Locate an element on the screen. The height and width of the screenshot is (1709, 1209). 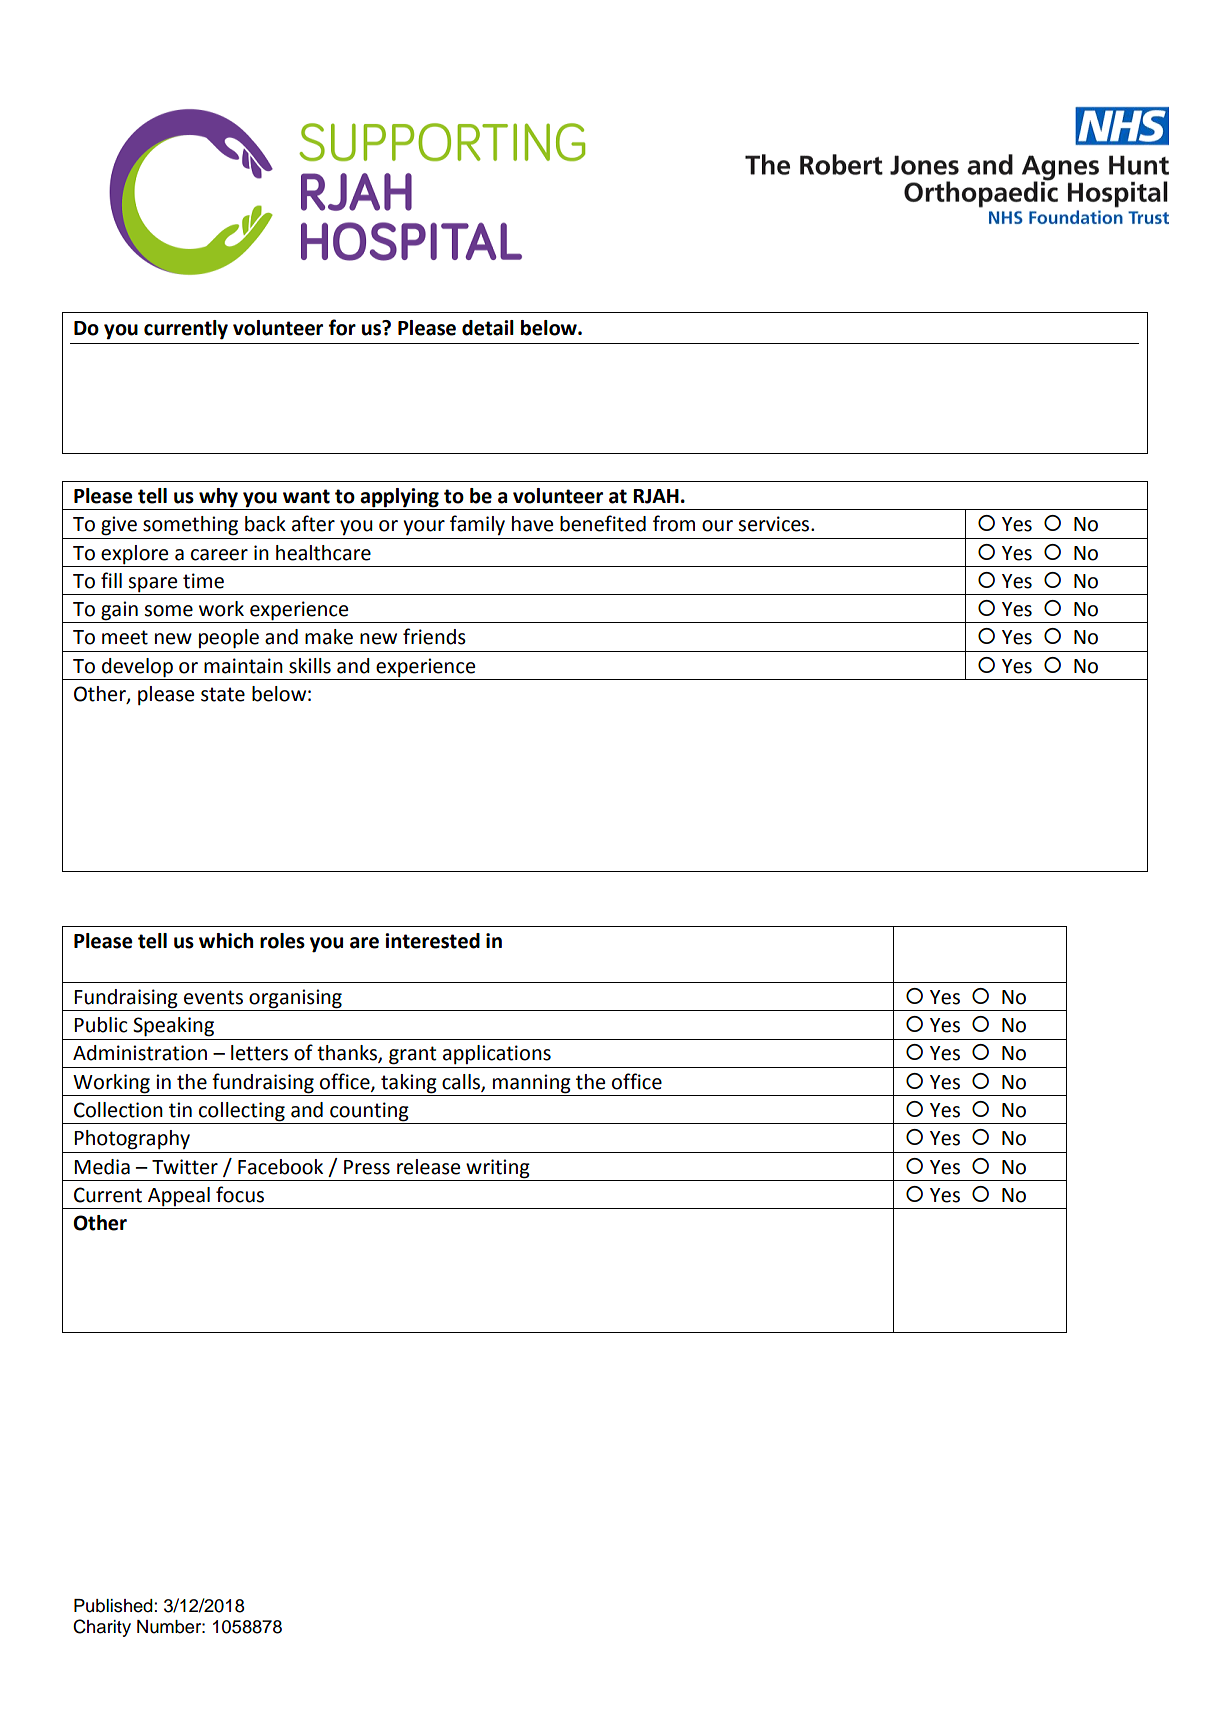
detail is located at coordinates (488, 328).
